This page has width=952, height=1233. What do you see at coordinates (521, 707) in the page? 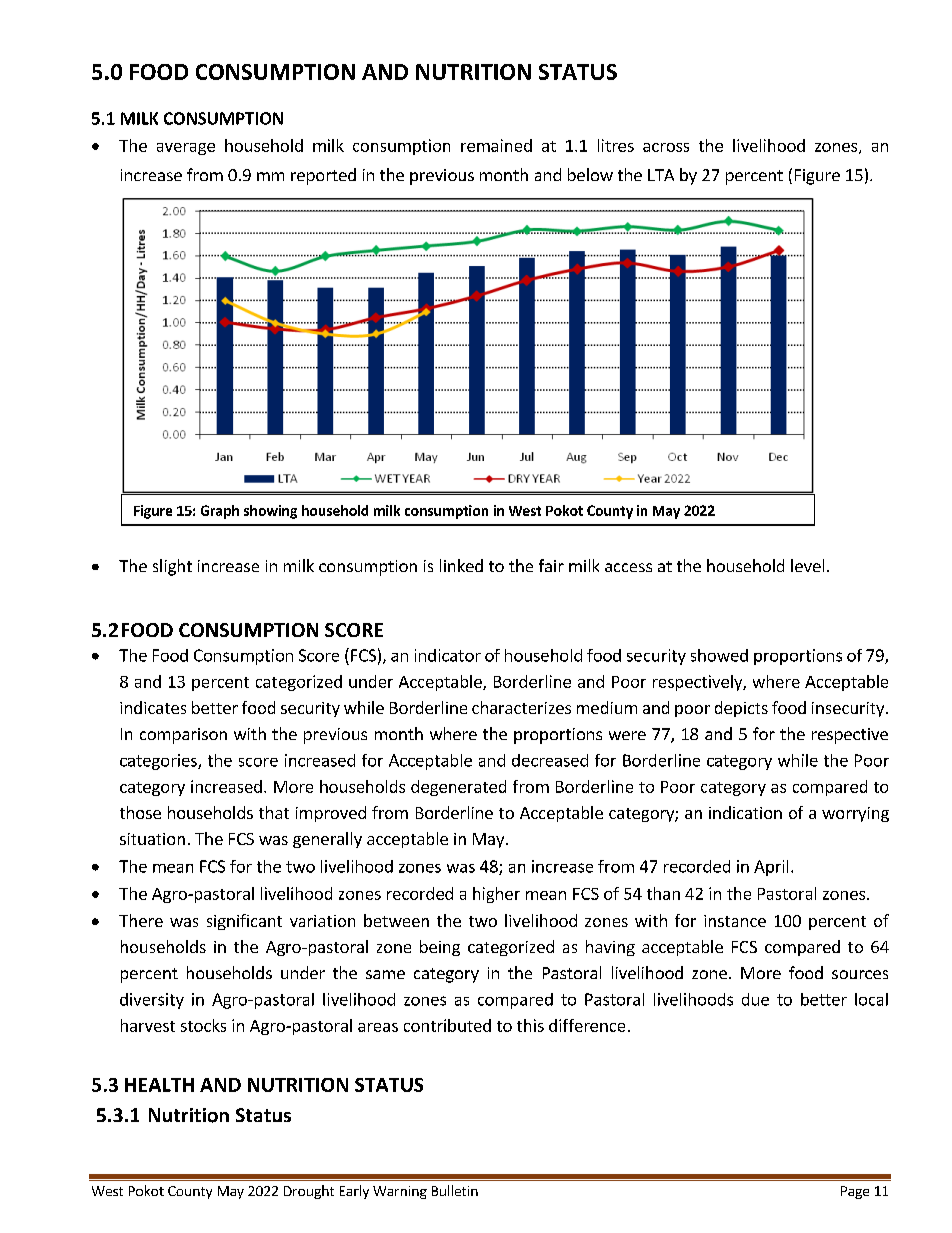
I see `characterizes` at bounding box center [521, 707].
